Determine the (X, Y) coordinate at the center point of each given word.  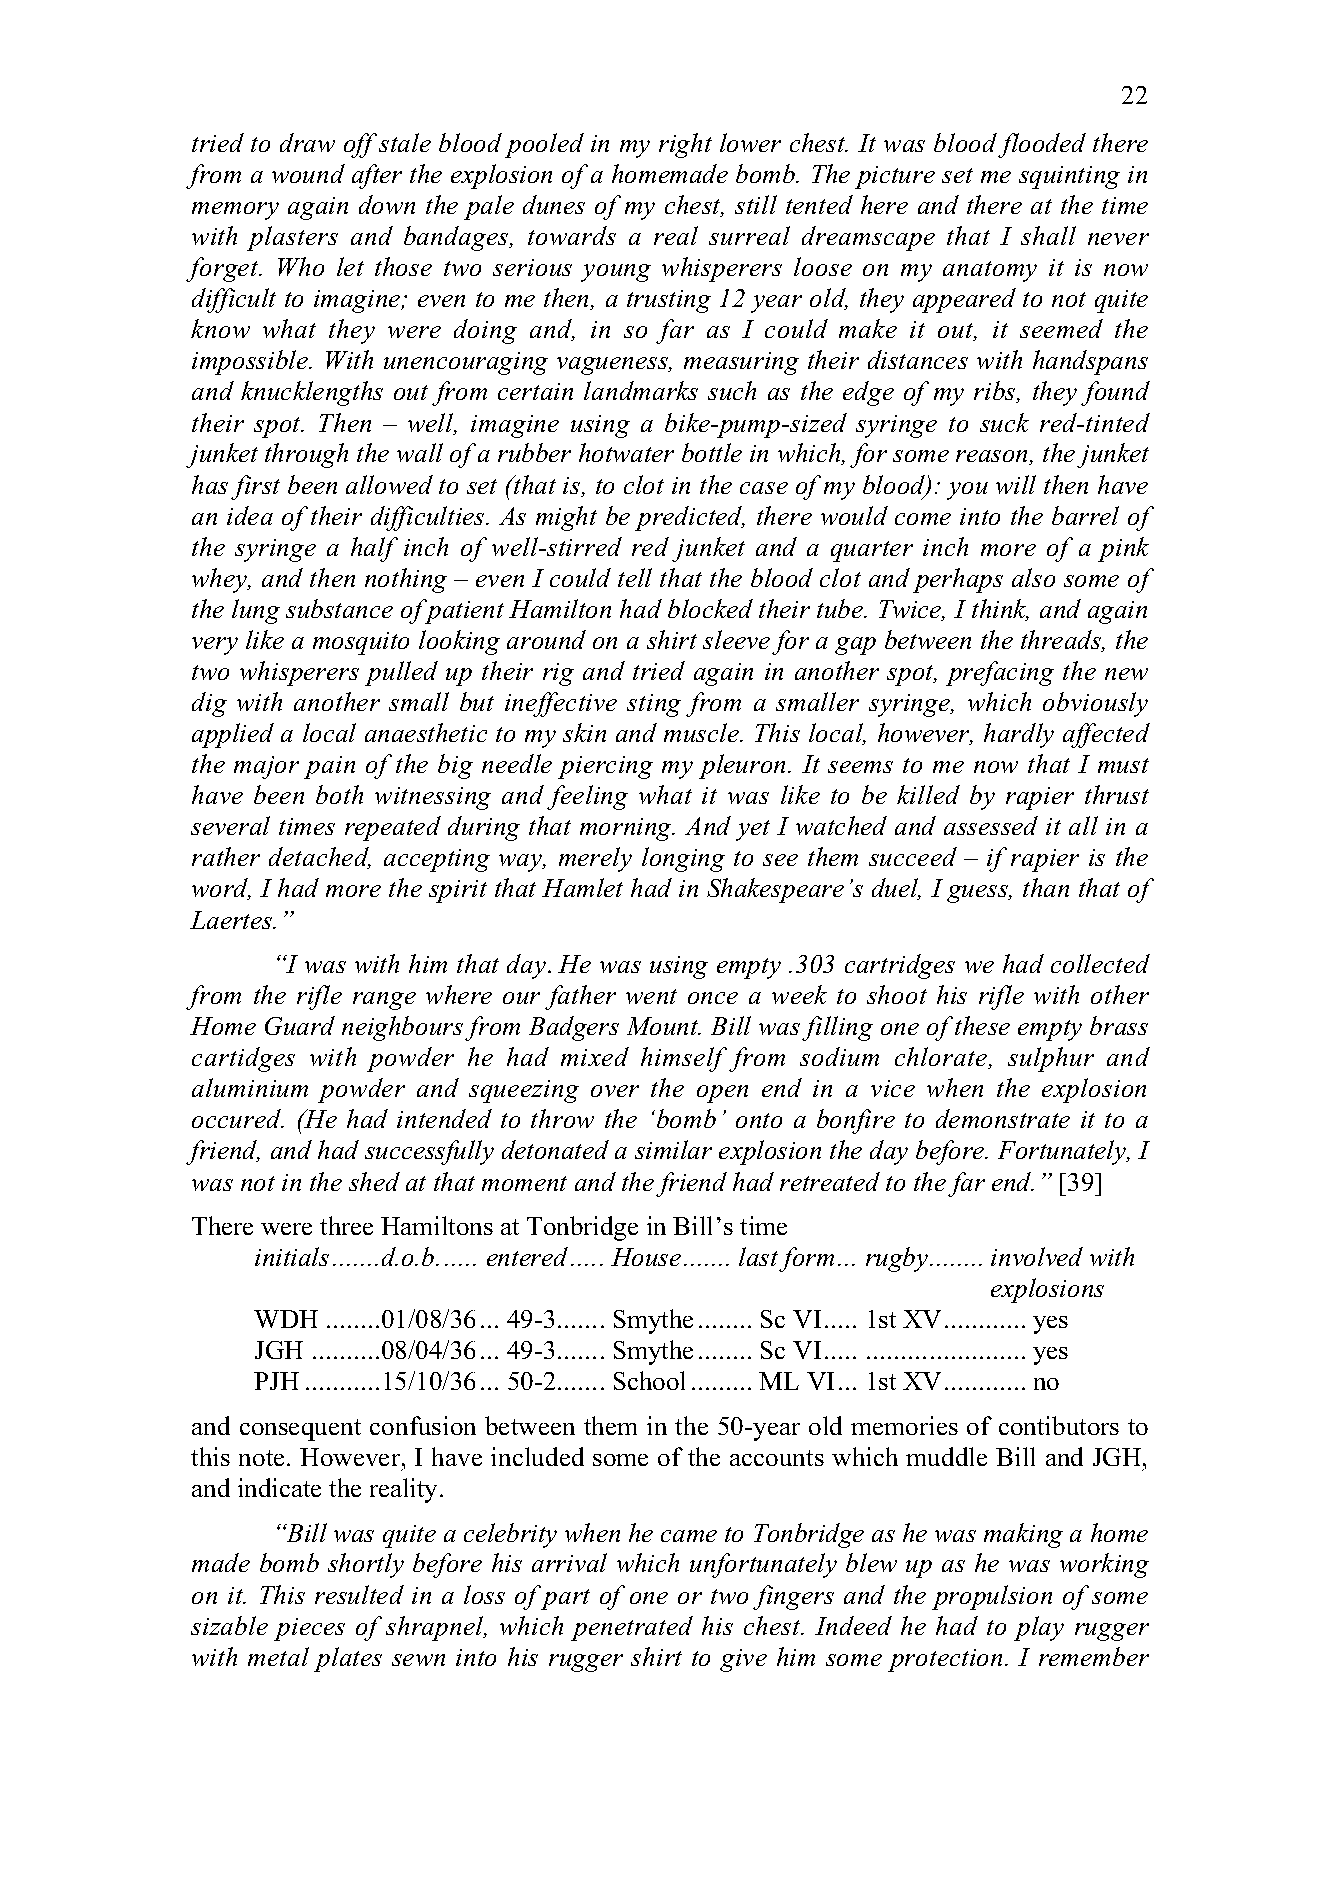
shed (374, 1181)
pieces (309, 1629)
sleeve (736, 639)
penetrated (632, 1628)
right (685, 145)
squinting (1069, 177)
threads (1062, 641)
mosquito (361, 643)
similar (673, 1149)
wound (308, 173)
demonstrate (1003, 1118)
